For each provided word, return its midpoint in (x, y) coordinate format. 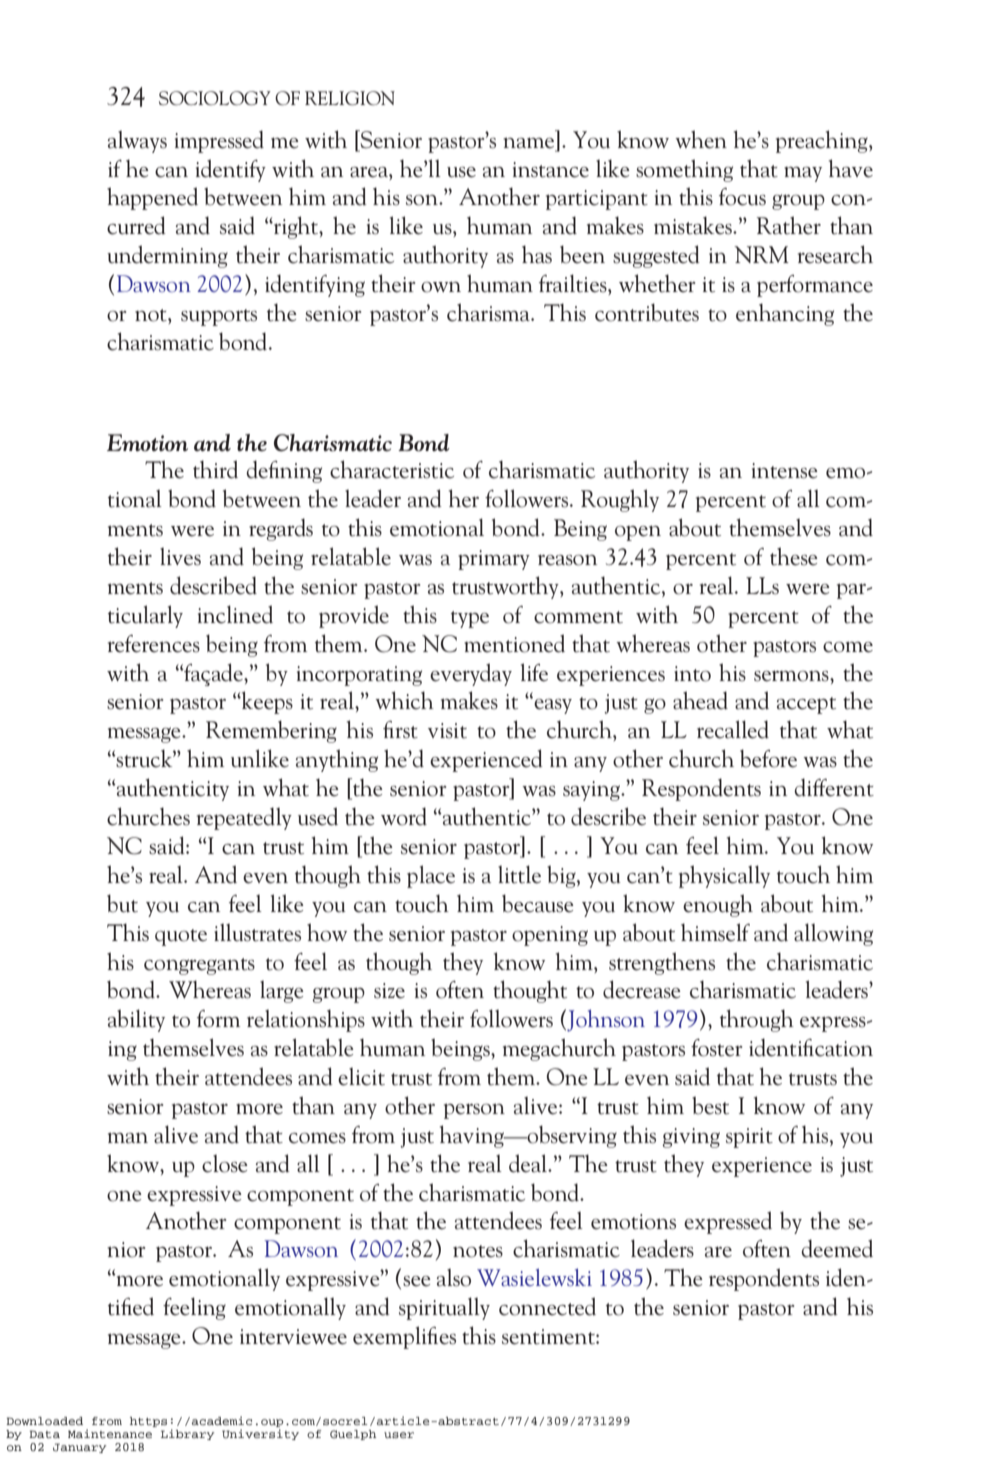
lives (180, 557)
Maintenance (110, 1433)
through (757, 1020)
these (794, 556)
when (701, 139)
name (528, 143)
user (399, 1435)
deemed (837, 1248)
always (137, 142)
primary (494, 560)
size (389, 991)
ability (136, 1020)
